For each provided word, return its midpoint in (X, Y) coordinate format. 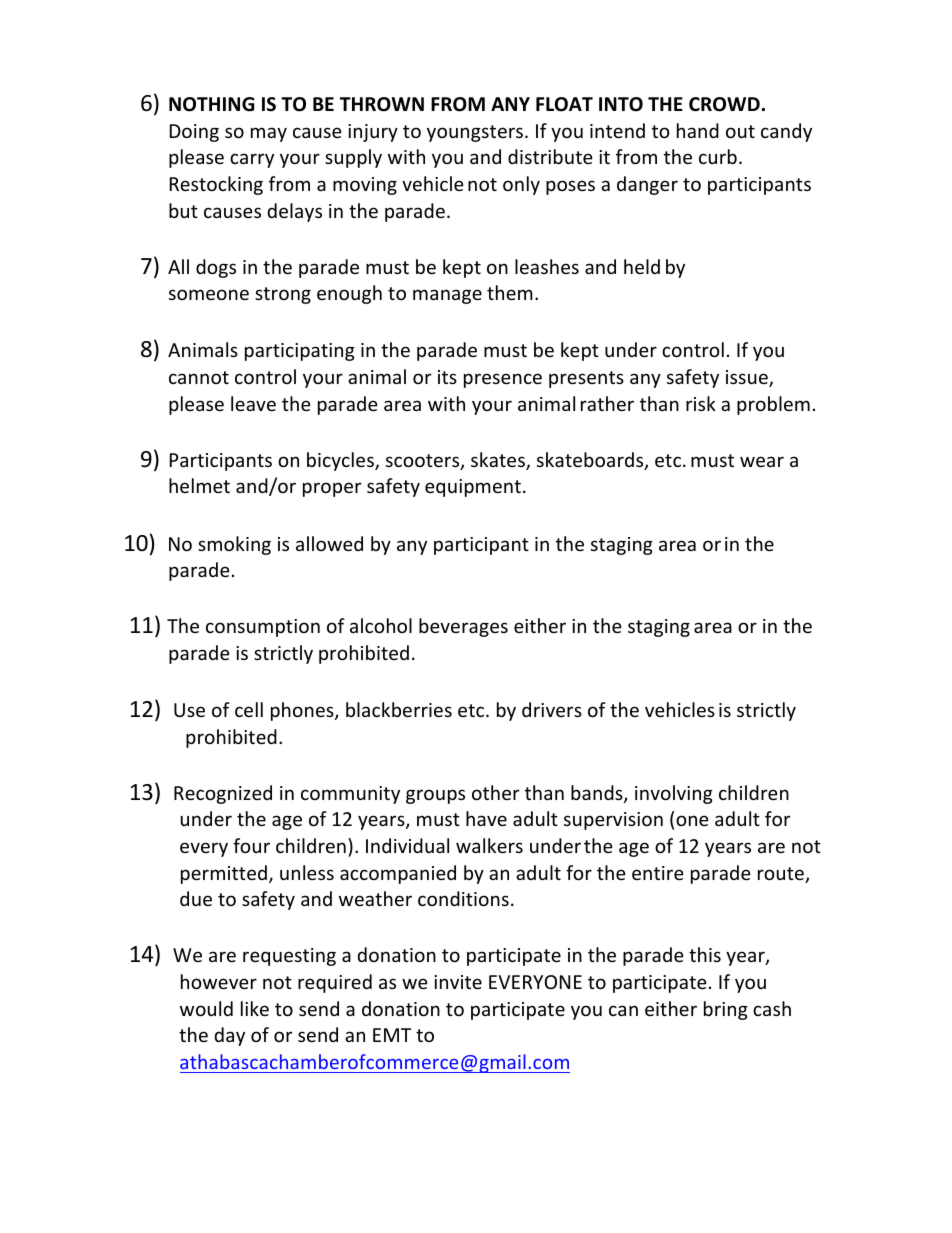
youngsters (476, 133)
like (255, 1008)
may (269, 134)
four (251, 845)
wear (762, 461)
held (642, 266)
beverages (463, 627)
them (510, 292)
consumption (263, 628)
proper (332, 489)
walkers (489, 845)
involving (674, 794)
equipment (473, 488)
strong (283, 295)
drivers (552, 709)
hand (698, 130)
